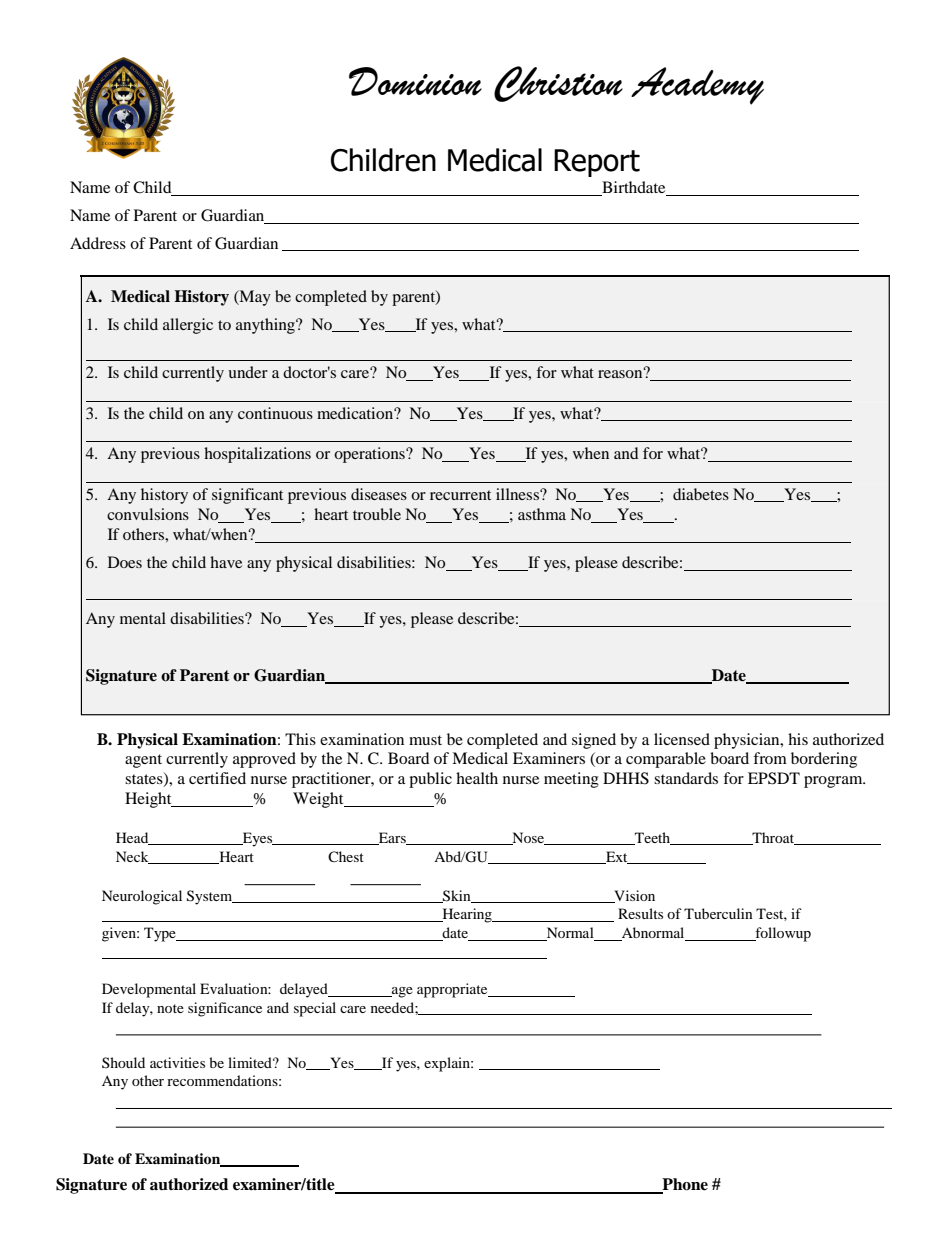 This image has height=1233, width=952. I want to click on under, so click(248, 372).
